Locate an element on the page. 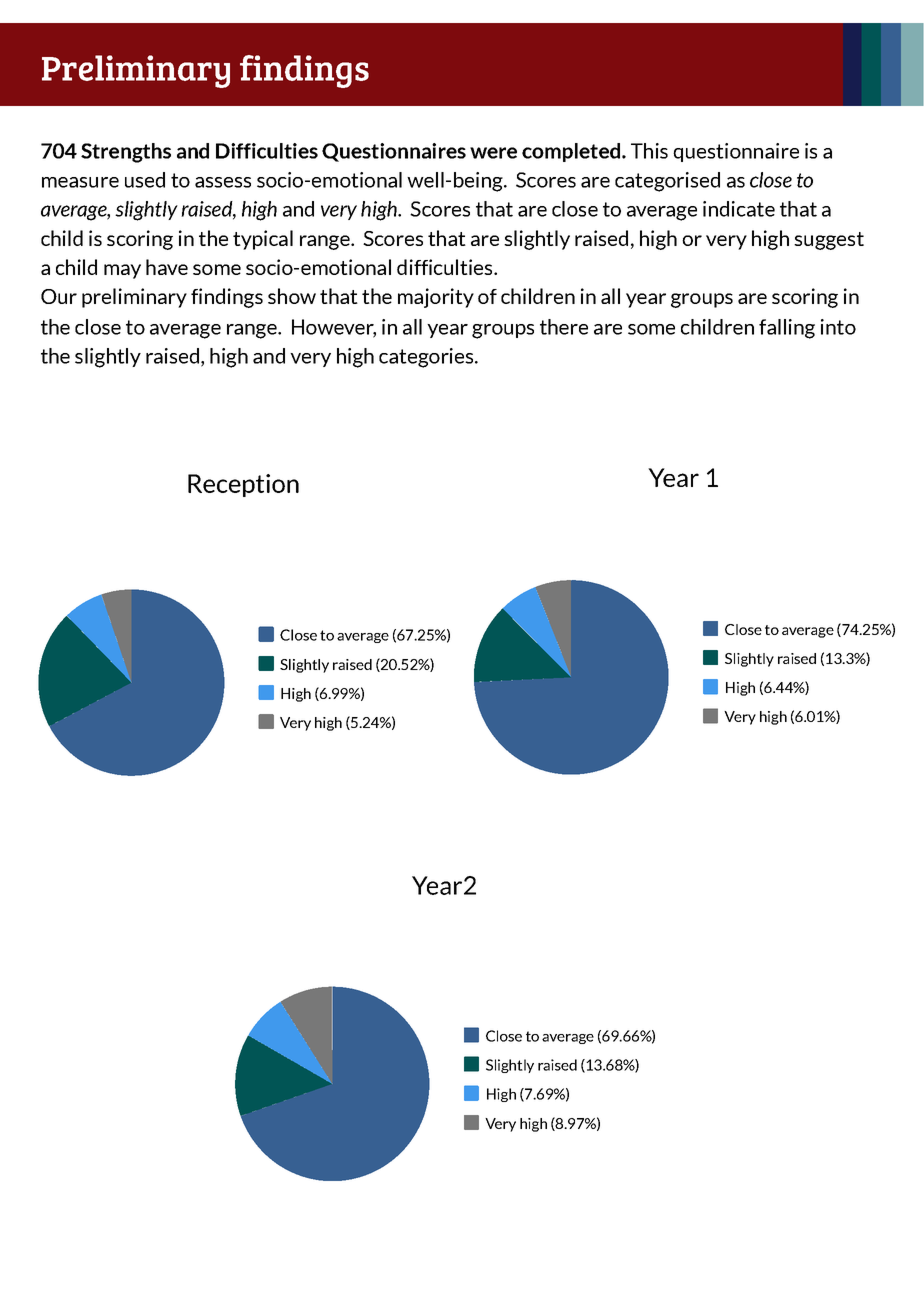 The image size is (924, 1309). This is located at coordinates (649, 151).
